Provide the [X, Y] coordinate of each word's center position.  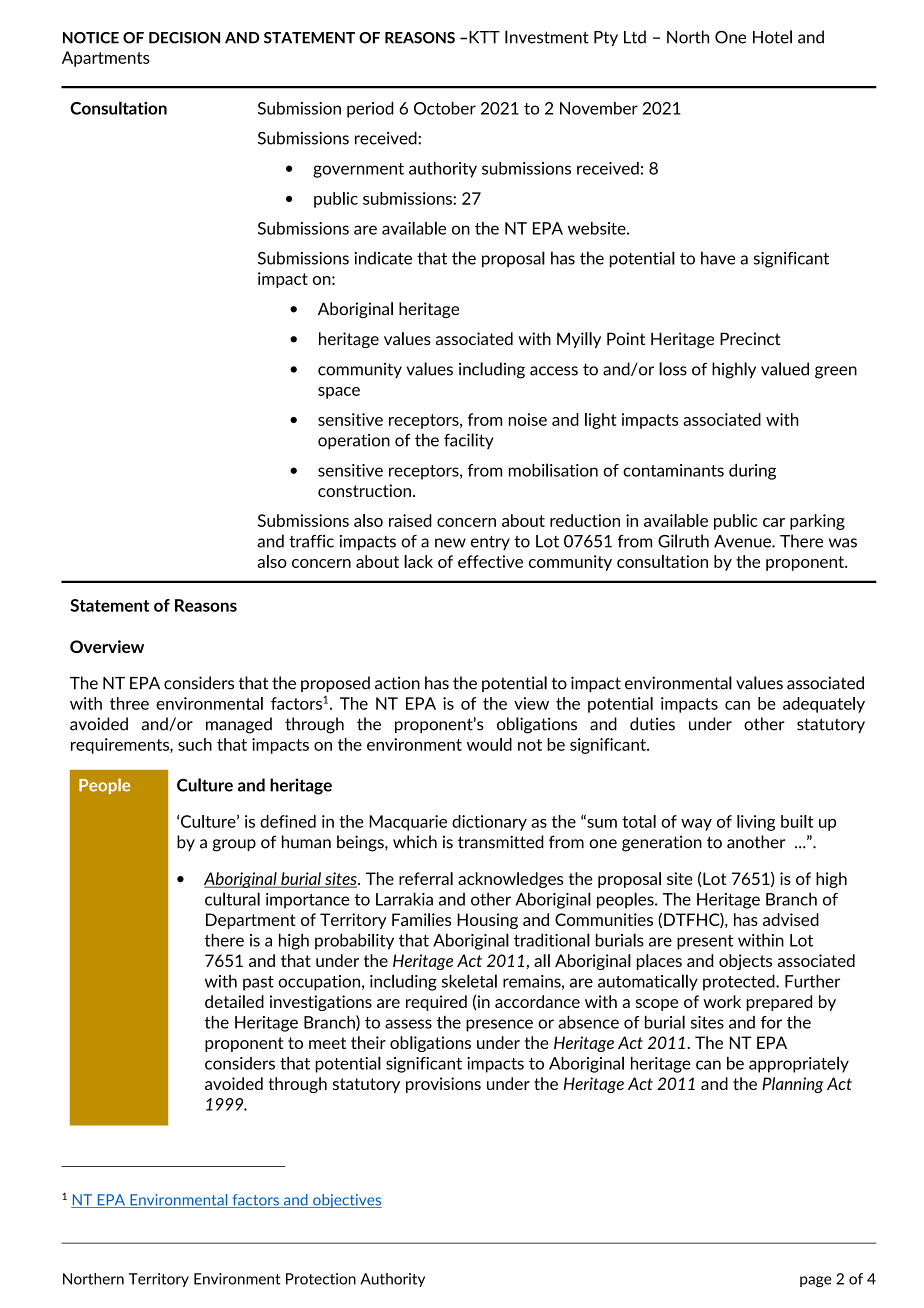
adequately [824, 705]
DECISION [184, 38]
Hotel [772, 37]
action [397, 683]
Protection [321, 1279]
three [129, 703]
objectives [346, 1201]
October [445, 108]
